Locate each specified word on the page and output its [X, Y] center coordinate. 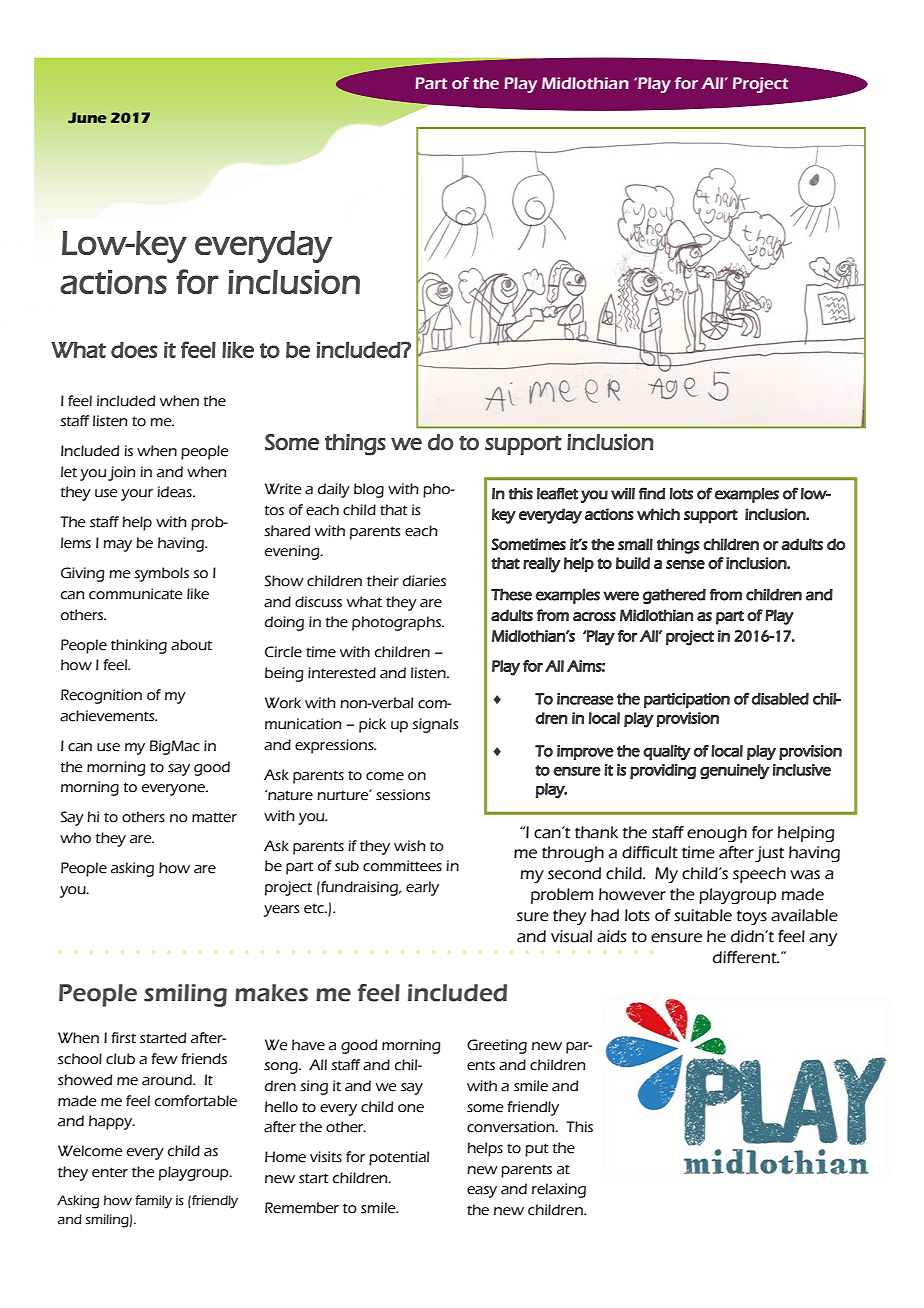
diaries [424, 581]
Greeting [497, 1046]
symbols [161, 574]
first [123, 1038]
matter [214, 817]
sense [685, 564]
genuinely [734, 772]
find [652, 493]
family [153, 1202]
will [623, 494]
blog [369, 490]
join [121, 473]
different [746, 957]
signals [435, 725]
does [134, 350]
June [87, 117]
